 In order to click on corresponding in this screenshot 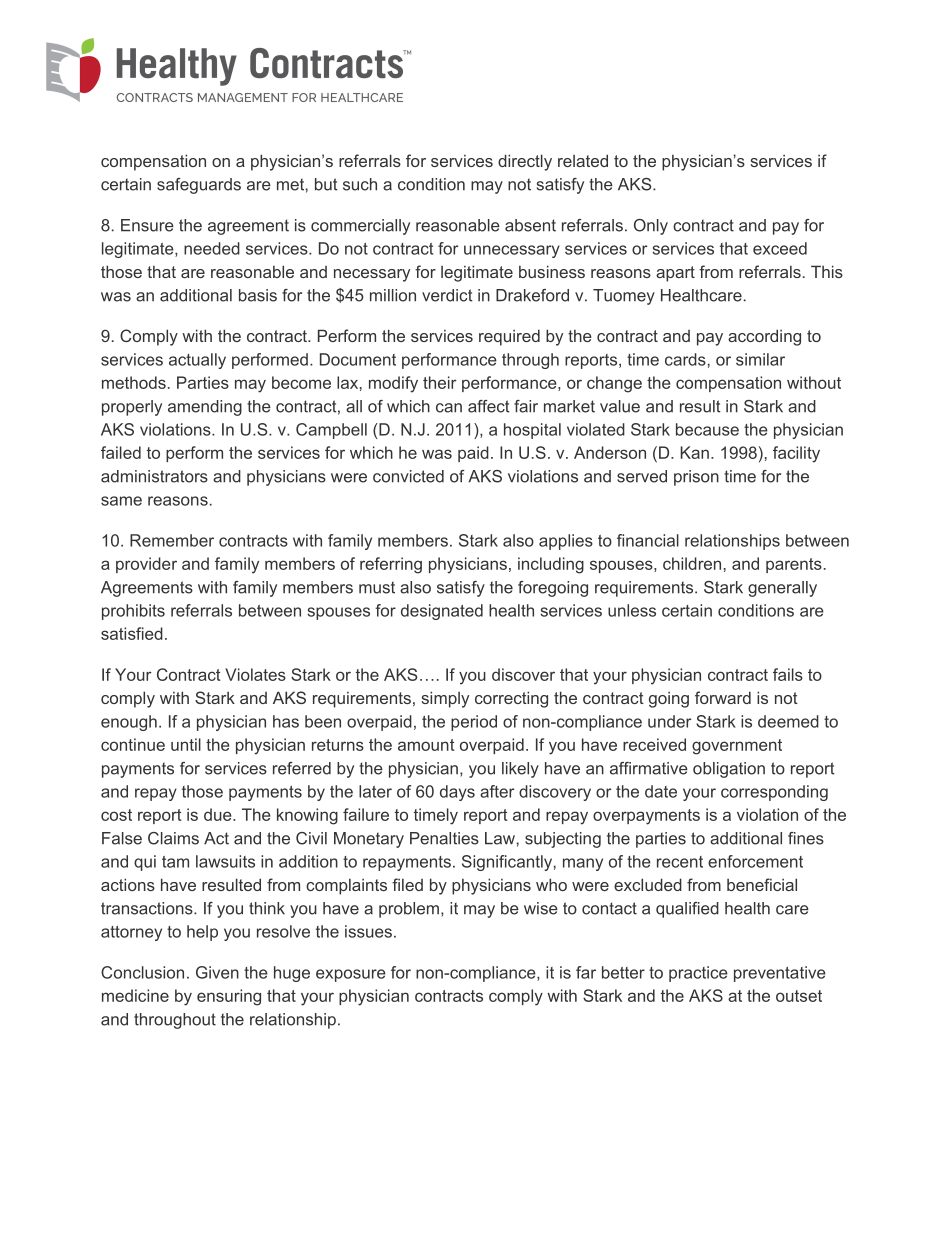, I will do `click(774, 793)`.
